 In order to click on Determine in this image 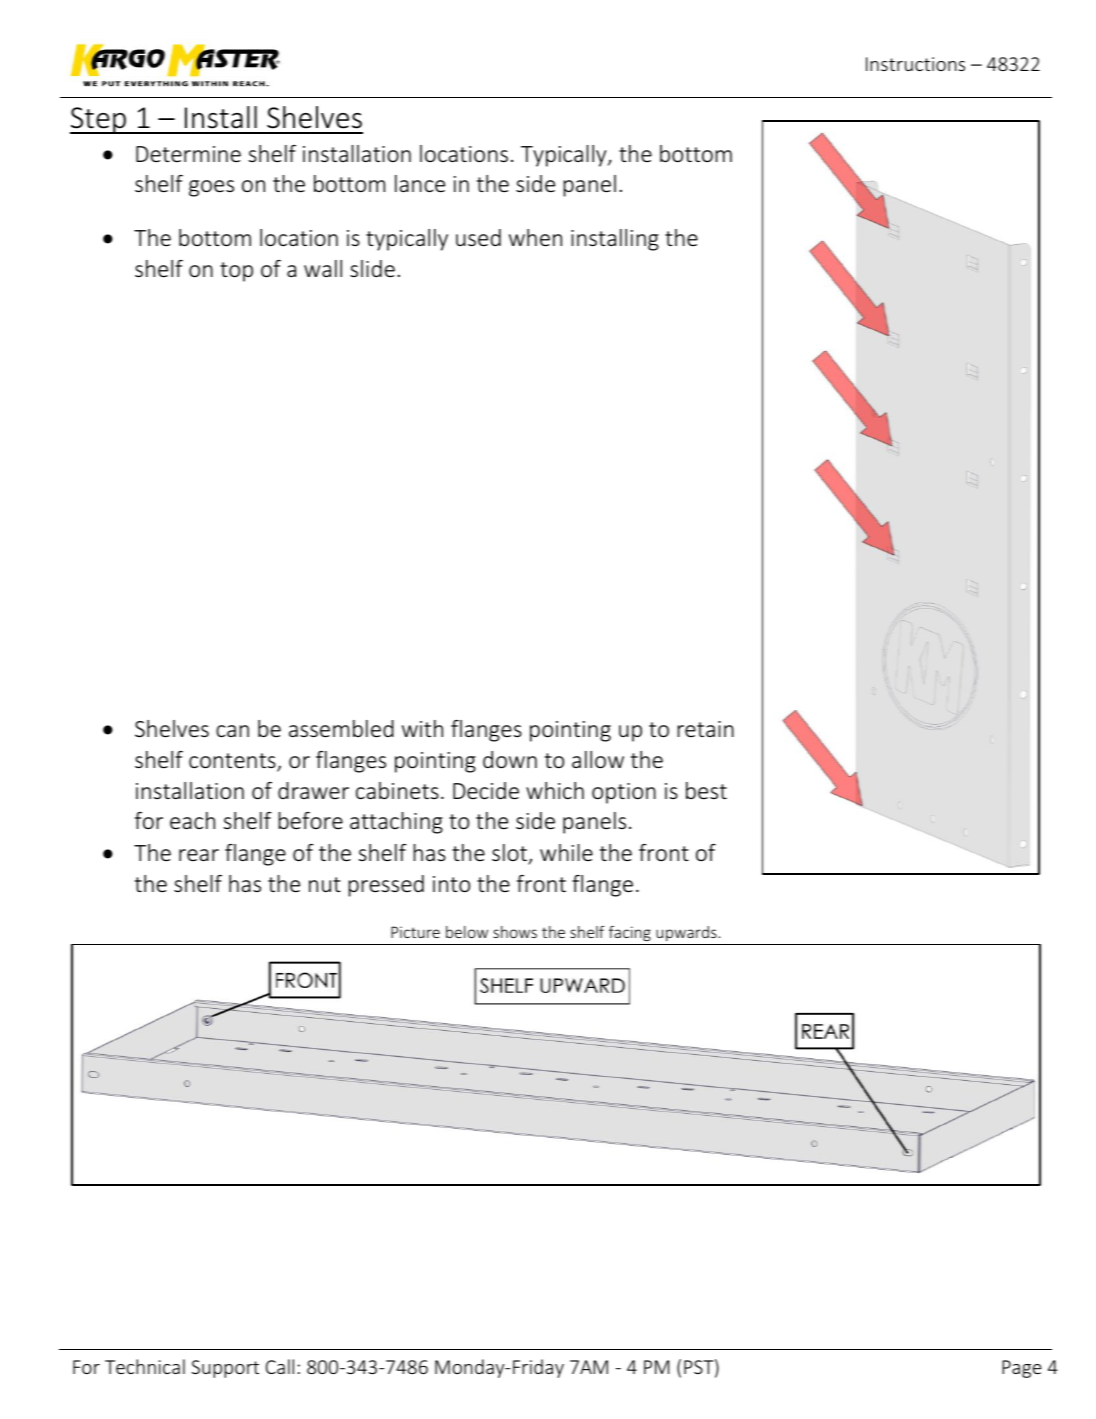, I will do `click(188, 154)`.
